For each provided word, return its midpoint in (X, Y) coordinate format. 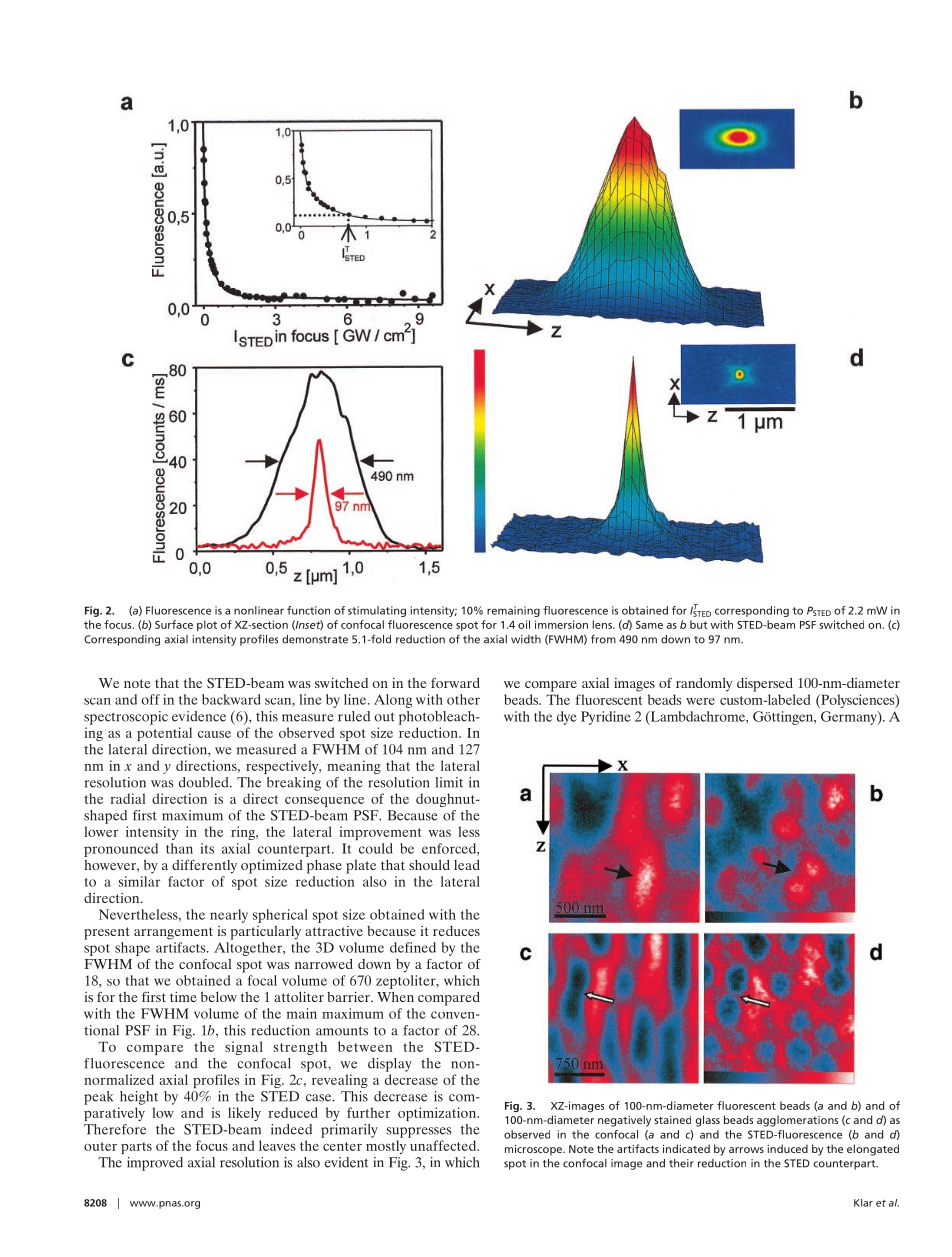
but (698, 624)
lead (467, 864)
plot (207, 625)
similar (139, 881)
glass (708, 1121)
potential (164, 734)
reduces (456, 931)
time (183, 996)
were (700, 701)
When (395, 997)
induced (787, 1148)
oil (524, 624)
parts (136, 1148)
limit (449, 782)
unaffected (444, 1145)
